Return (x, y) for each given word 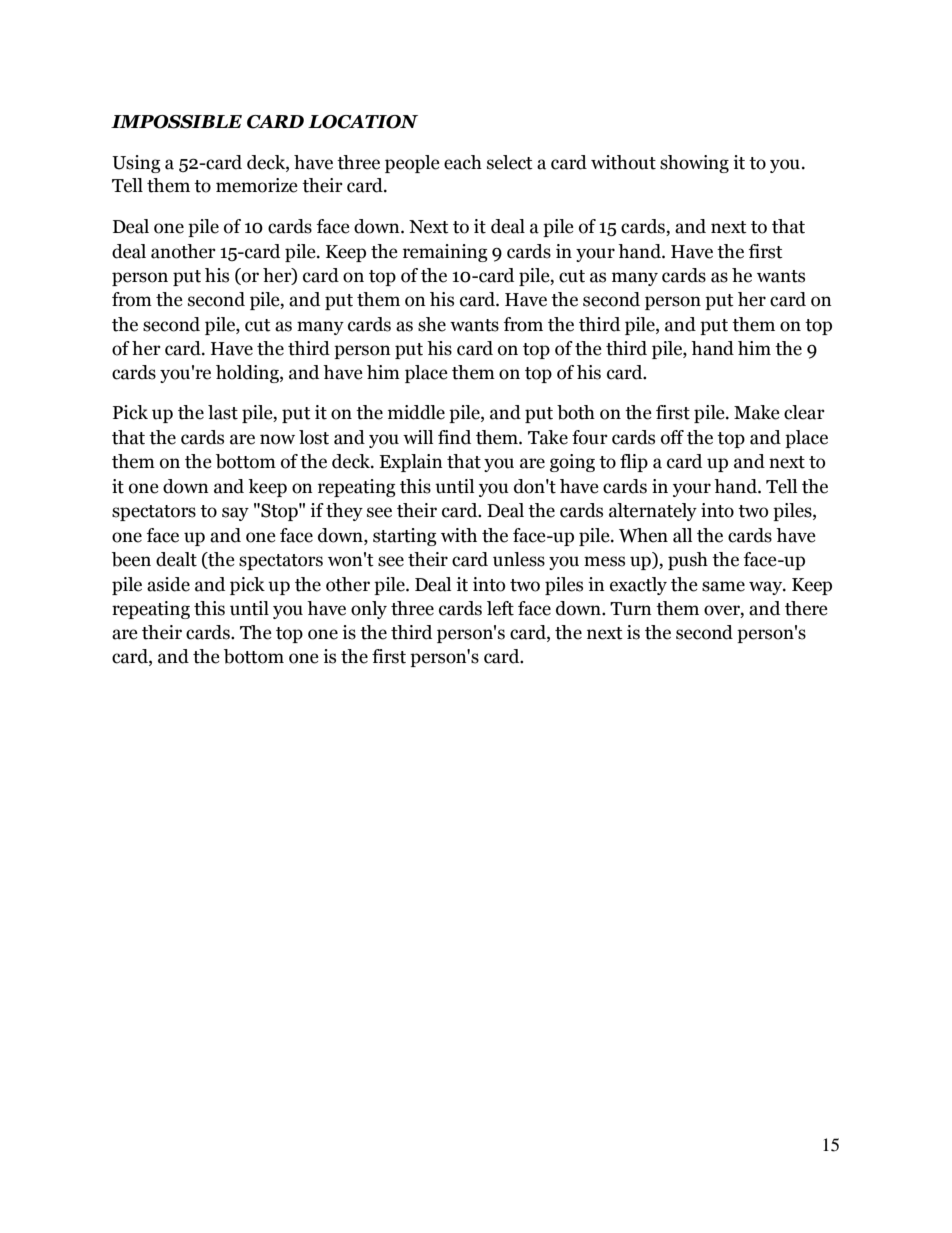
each (463, 162)
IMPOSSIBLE (176, 122)
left (500, 608)
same (723, 586)
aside (168, 584)
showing (694, 164)
